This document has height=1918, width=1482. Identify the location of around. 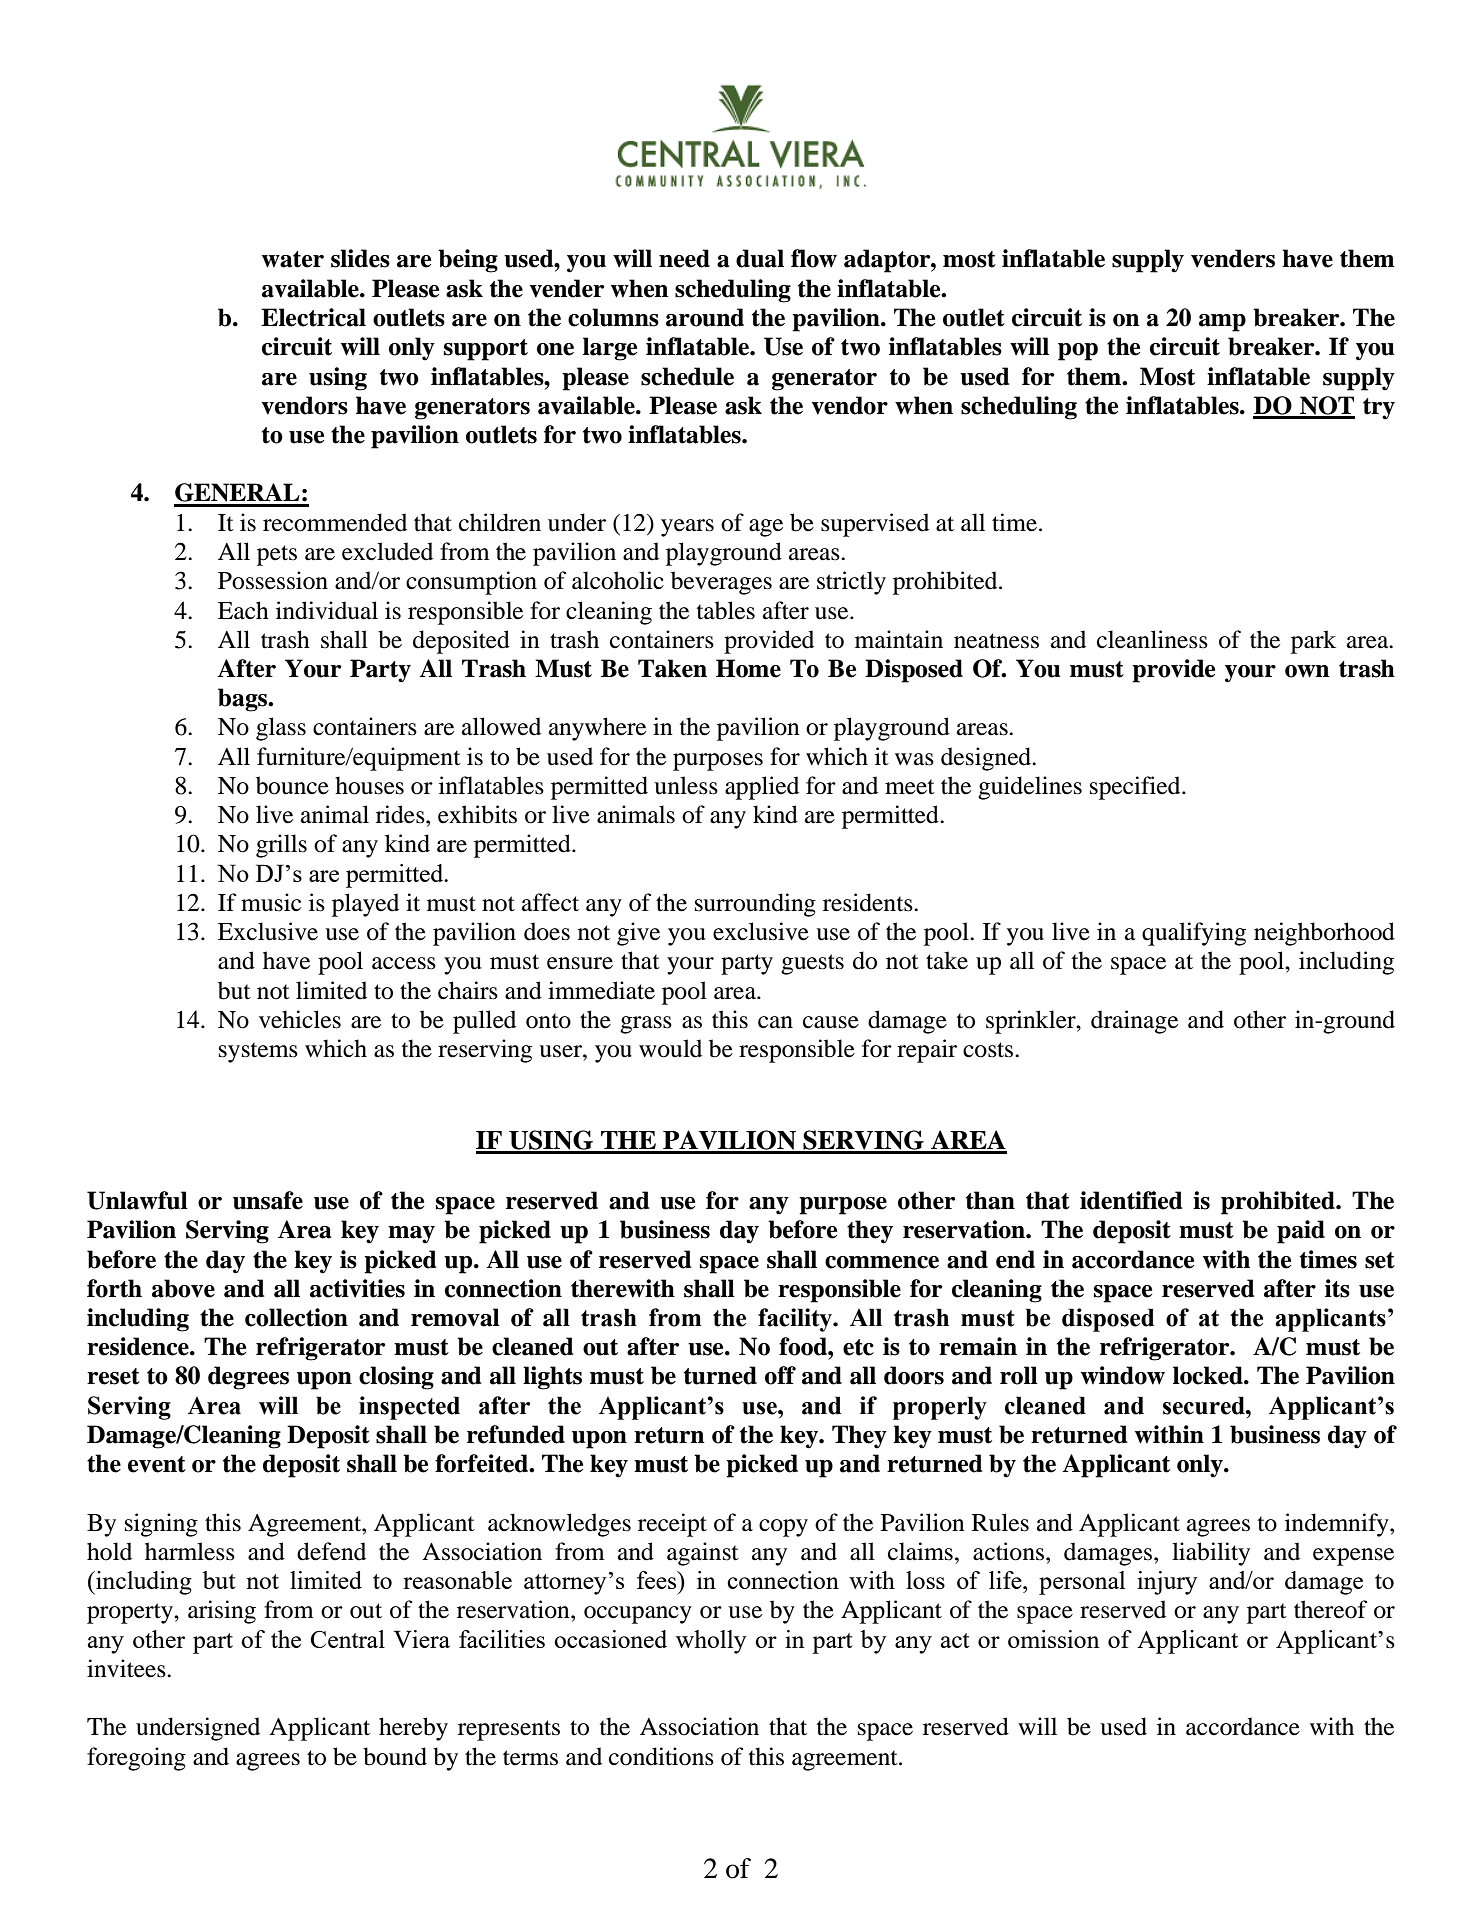
(705, 317).
